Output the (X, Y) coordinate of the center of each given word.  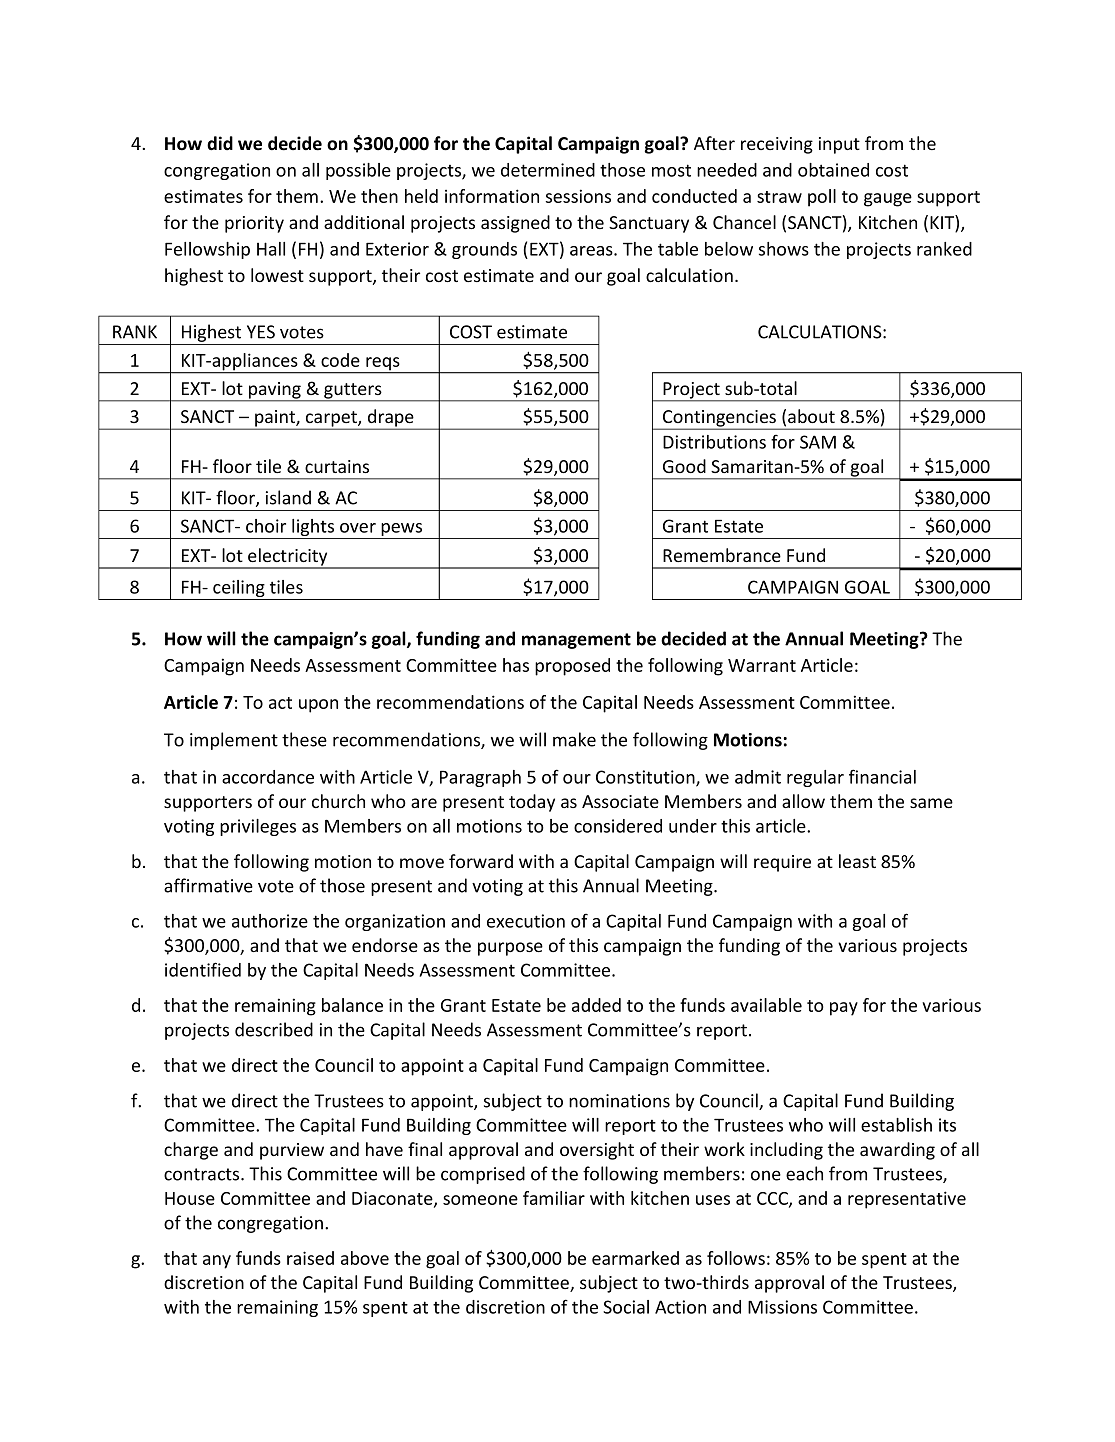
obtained (833, 170)
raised (310, 1258)
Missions (782, 1307)
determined (548, 170)
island (288, 497)
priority (254, 224)
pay (844, 1009)
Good (684, 466)
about (811, 416)
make (574, 739)
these (304, 739)
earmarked (635, 1258)
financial (882, 776)
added (596, 1005)
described (274, 1029)
